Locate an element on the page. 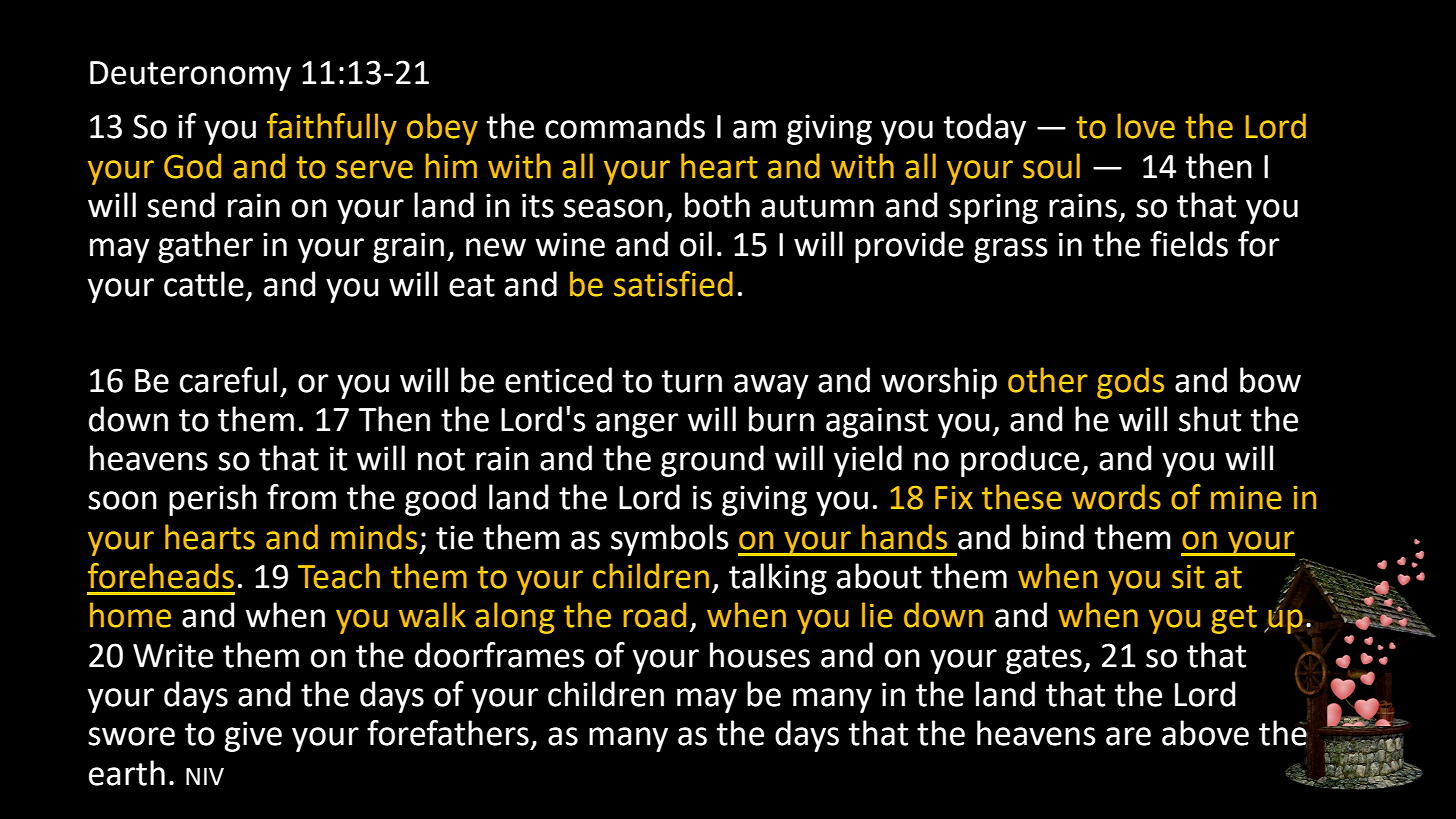  gods is located at coordinates (1130, 383).
